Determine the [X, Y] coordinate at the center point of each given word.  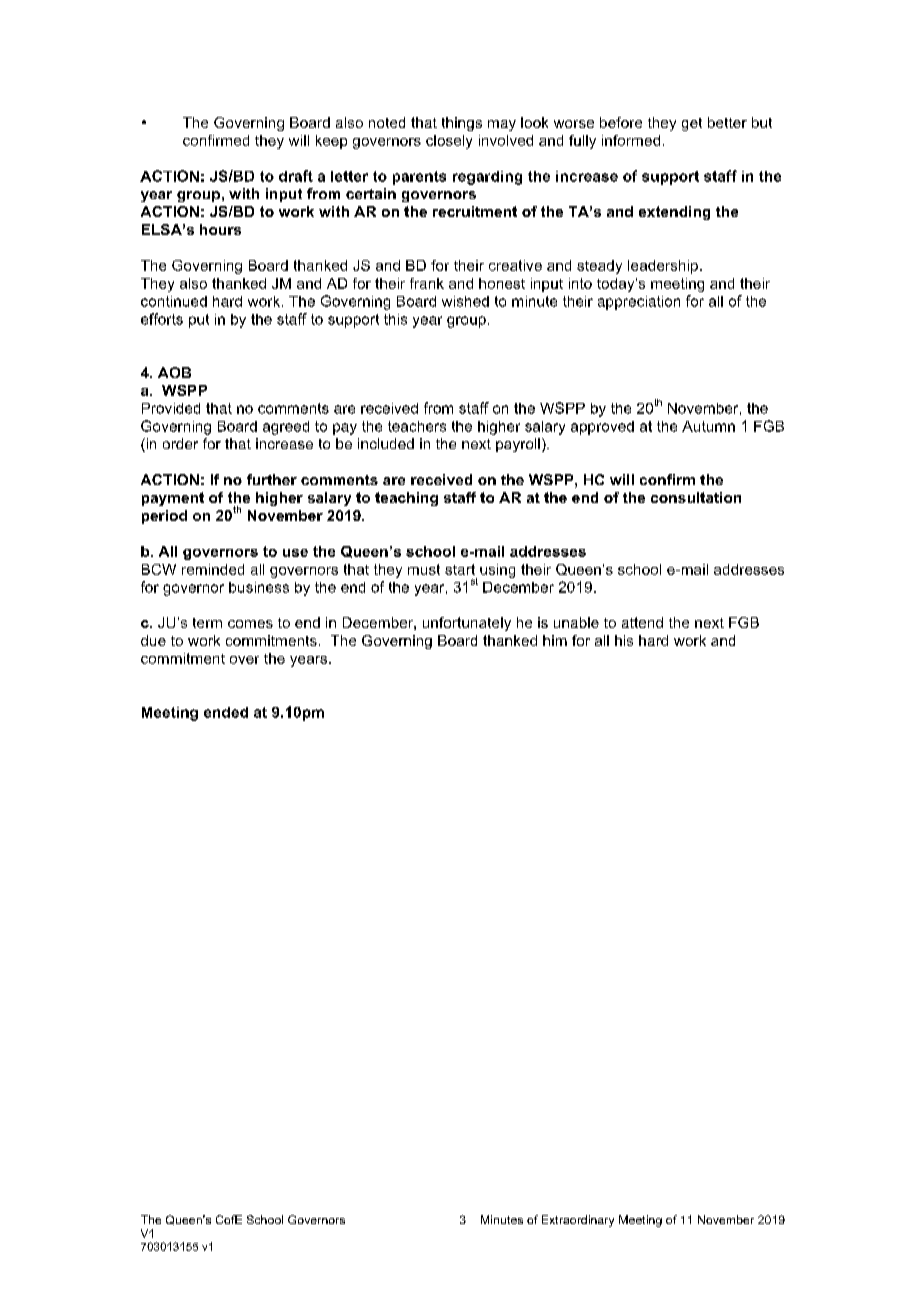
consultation [696, 497]
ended [226, 712]
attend [642, 622]
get [692, 124]
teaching [406, 499]
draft [296, 176]
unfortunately [467, 624]
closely [449, 142]
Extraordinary [578, 1221]
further [272, 479]
